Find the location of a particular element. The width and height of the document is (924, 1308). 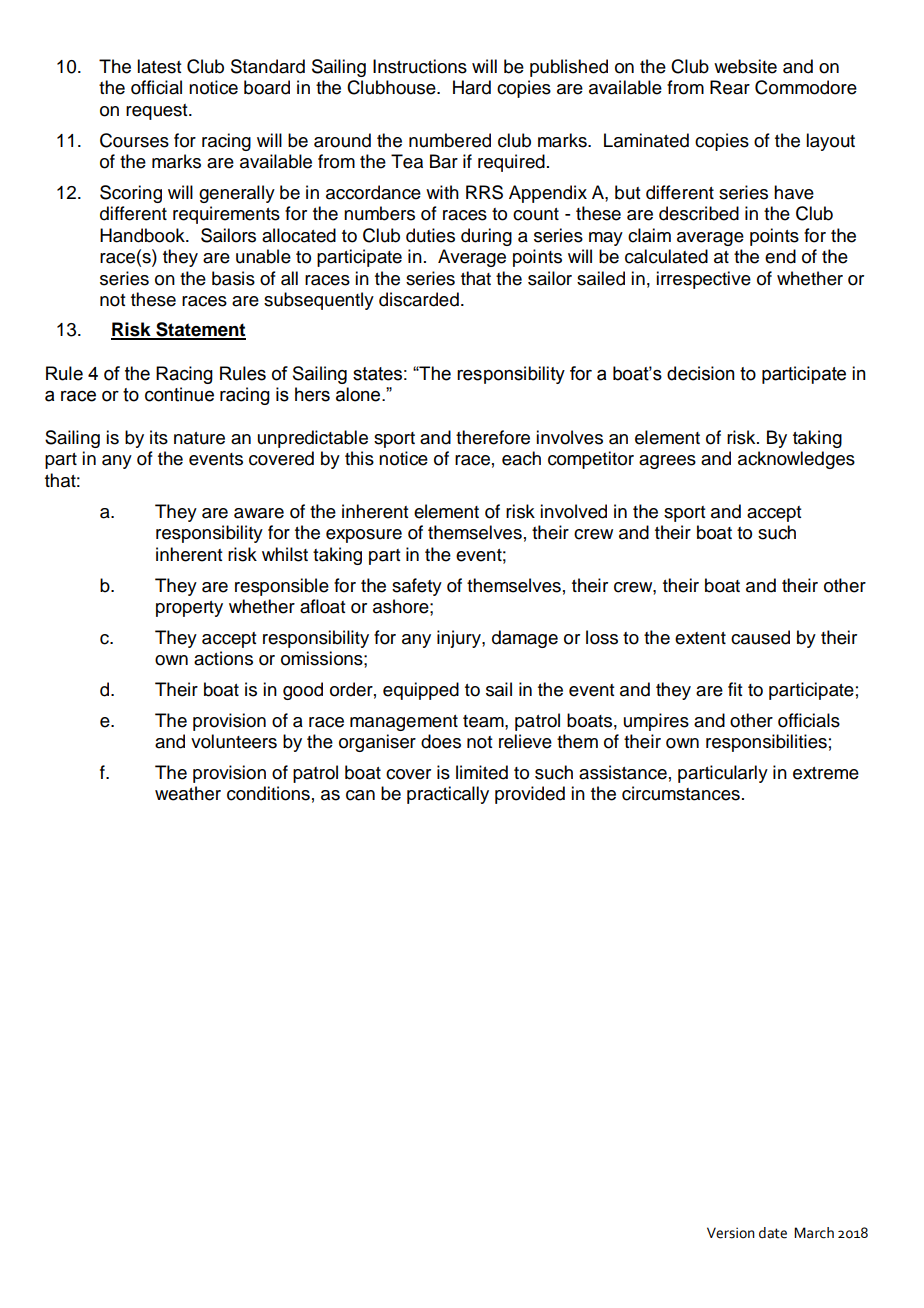

weather is located at coordinates (188, 793).
